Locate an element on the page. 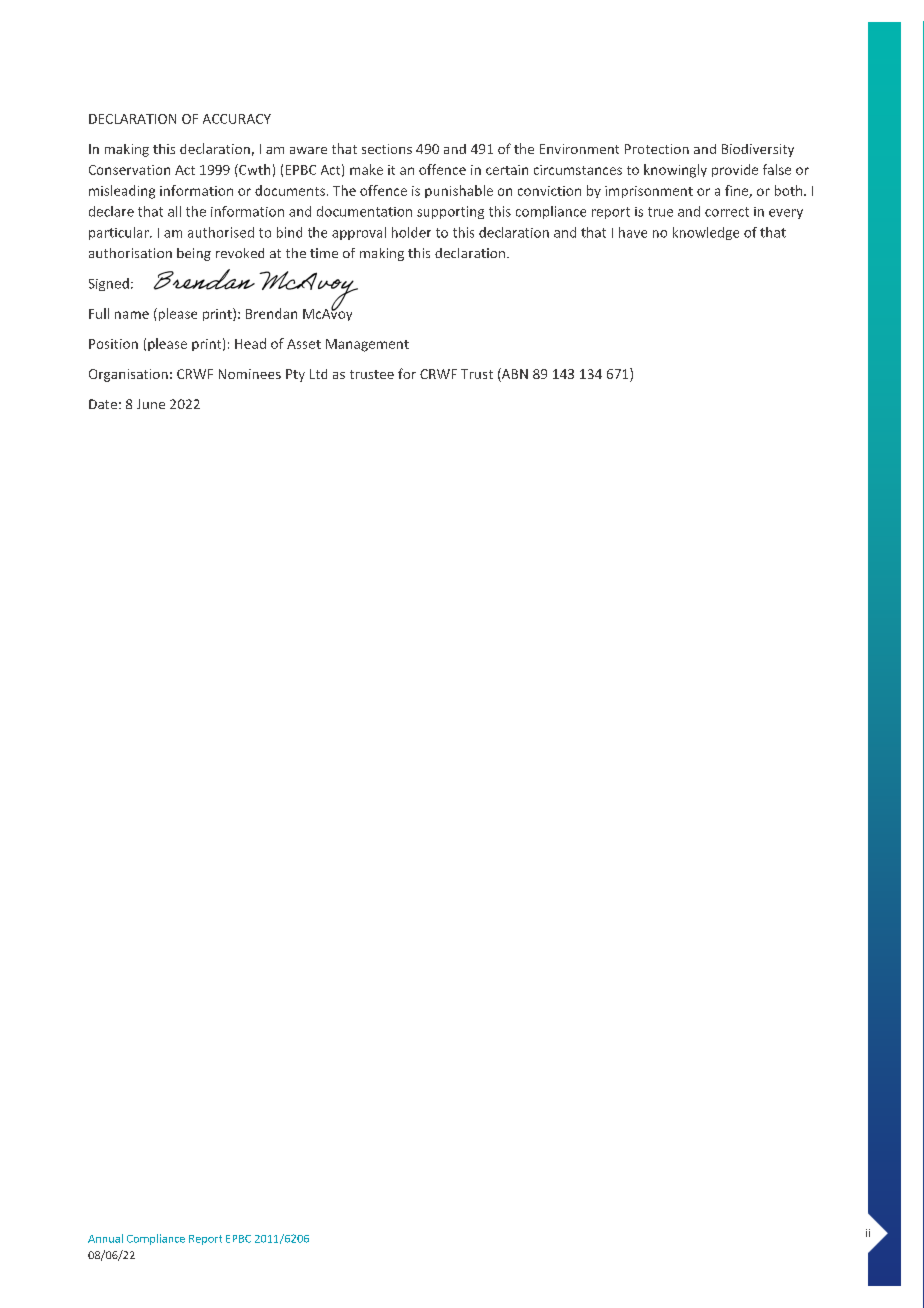 Image resolution: width=924 pixels, height=1308 pixels. Organisation is located at coordinates (128, 375).
